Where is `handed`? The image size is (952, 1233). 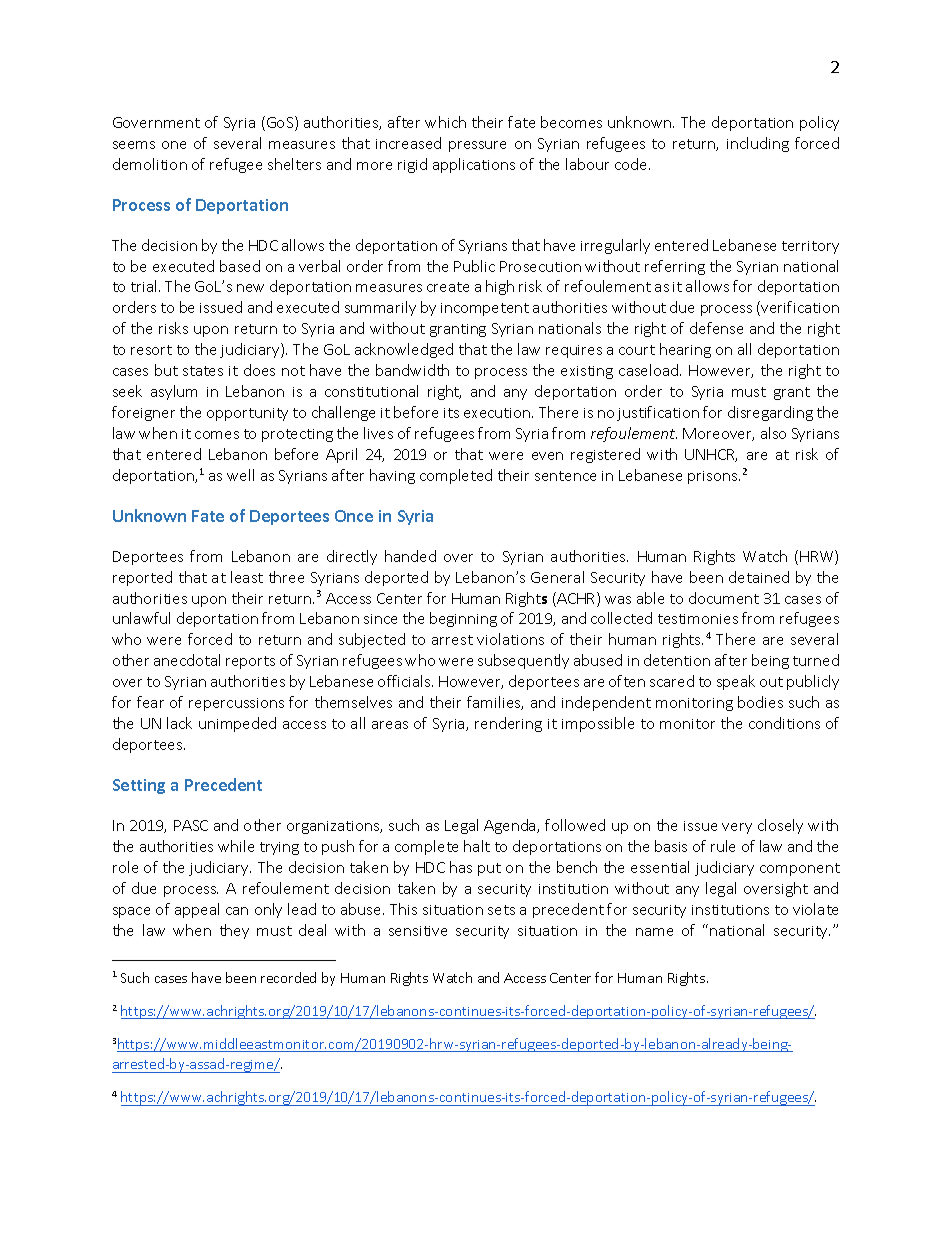
handed is located at coordinates (410, 556).
